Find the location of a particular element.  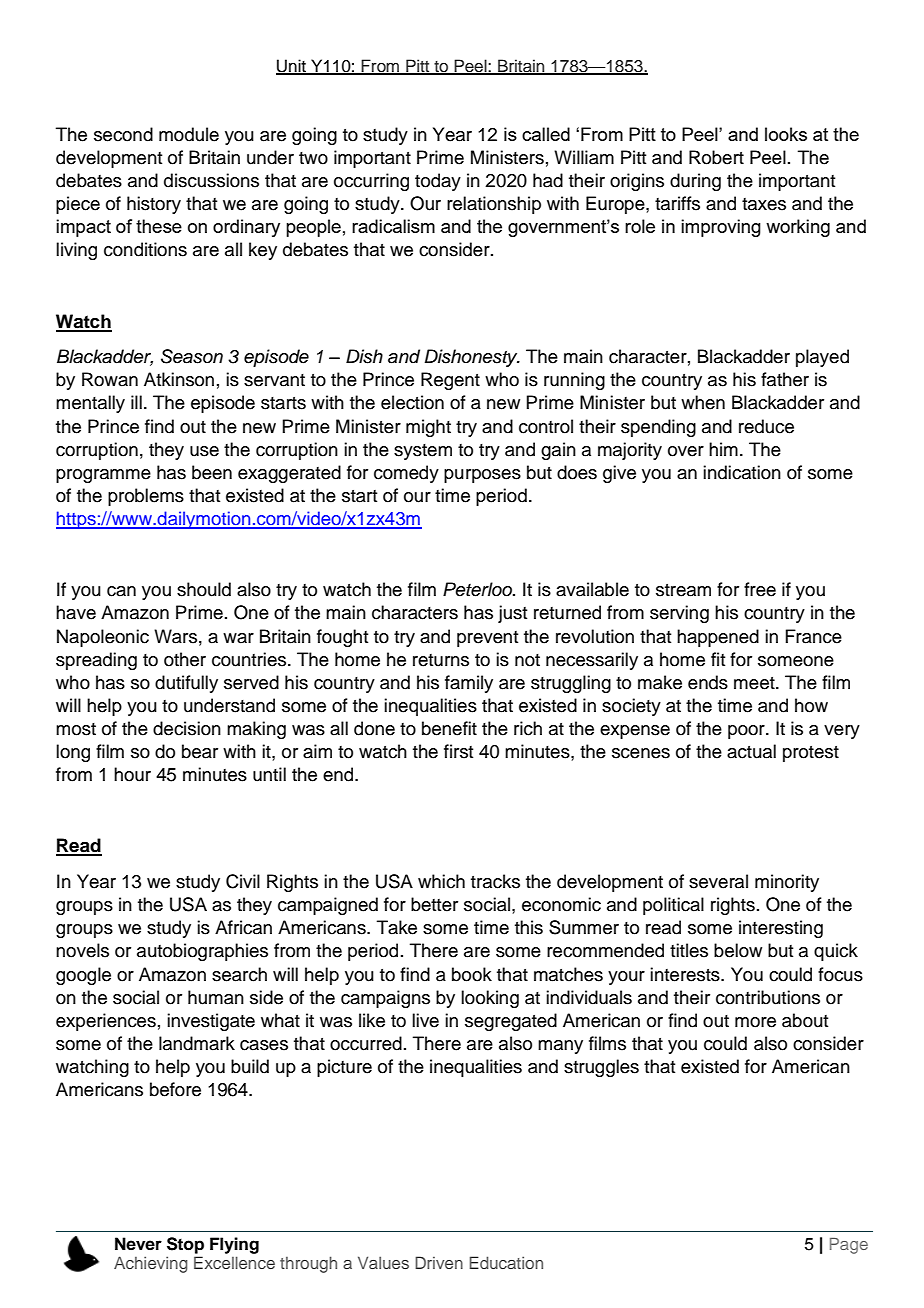

purposes is located at coordinates (482, 476).
